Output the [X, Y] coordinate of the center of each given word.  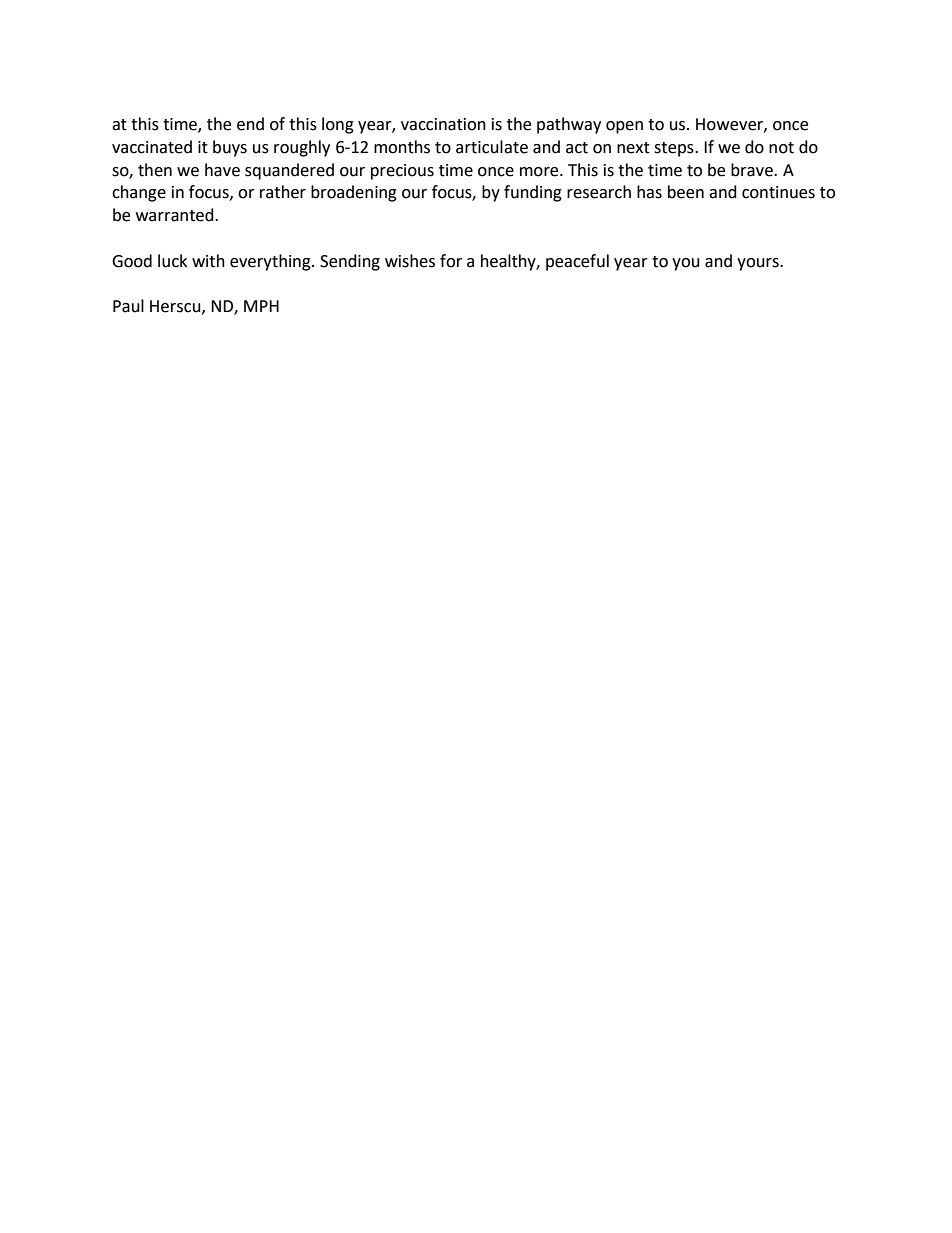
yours [759, 264]
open [624, 127]
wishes [410, 261]
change [139, 193]
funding [533, 193]
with [208, 261]
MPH [261, 306]
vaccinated [152, 147]
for [451, 261]
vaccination [443, 124]
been [686, 192]
